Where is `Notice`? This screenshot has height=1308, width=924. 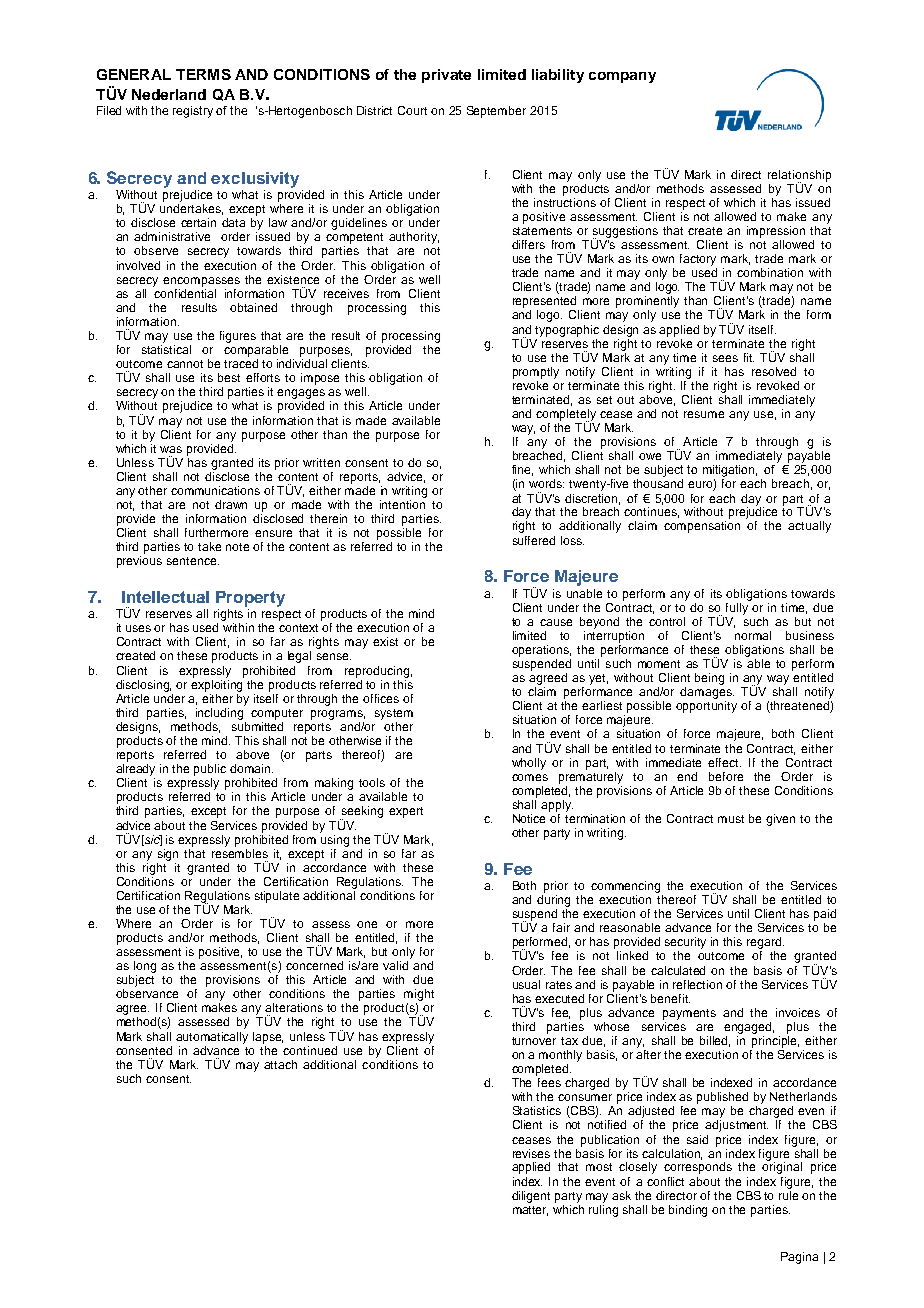 Notice is located at coordinates (529, 818).
